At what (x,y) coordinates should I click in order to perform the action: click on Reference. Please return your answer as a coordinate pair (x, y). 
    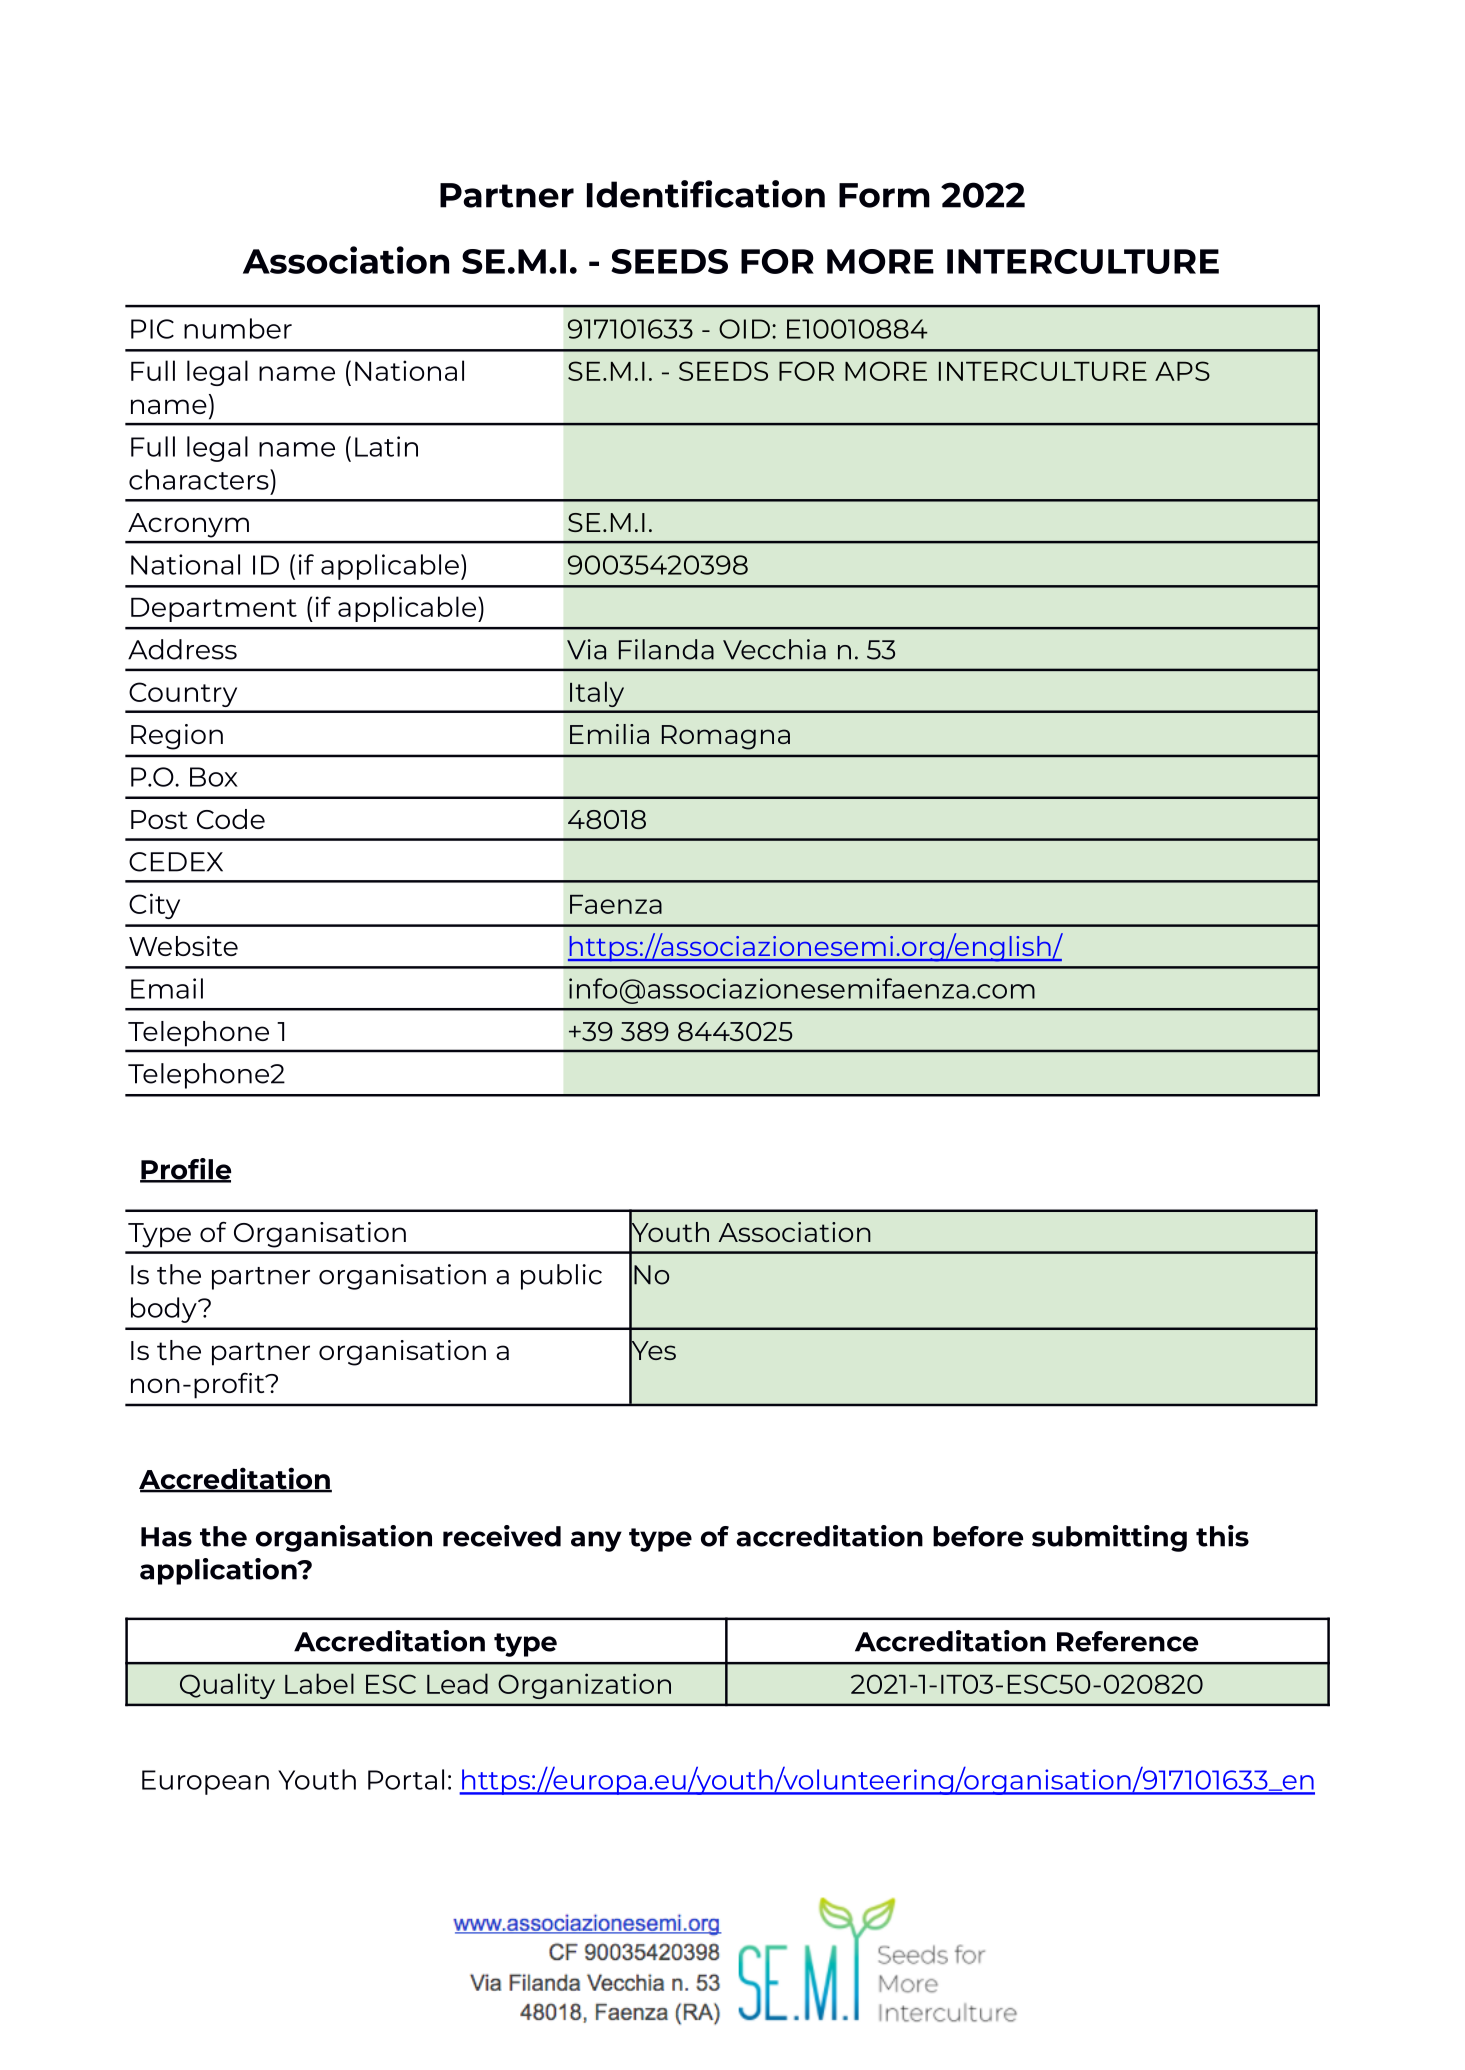
    Looking at the image, I should click on (1127, 1641).
